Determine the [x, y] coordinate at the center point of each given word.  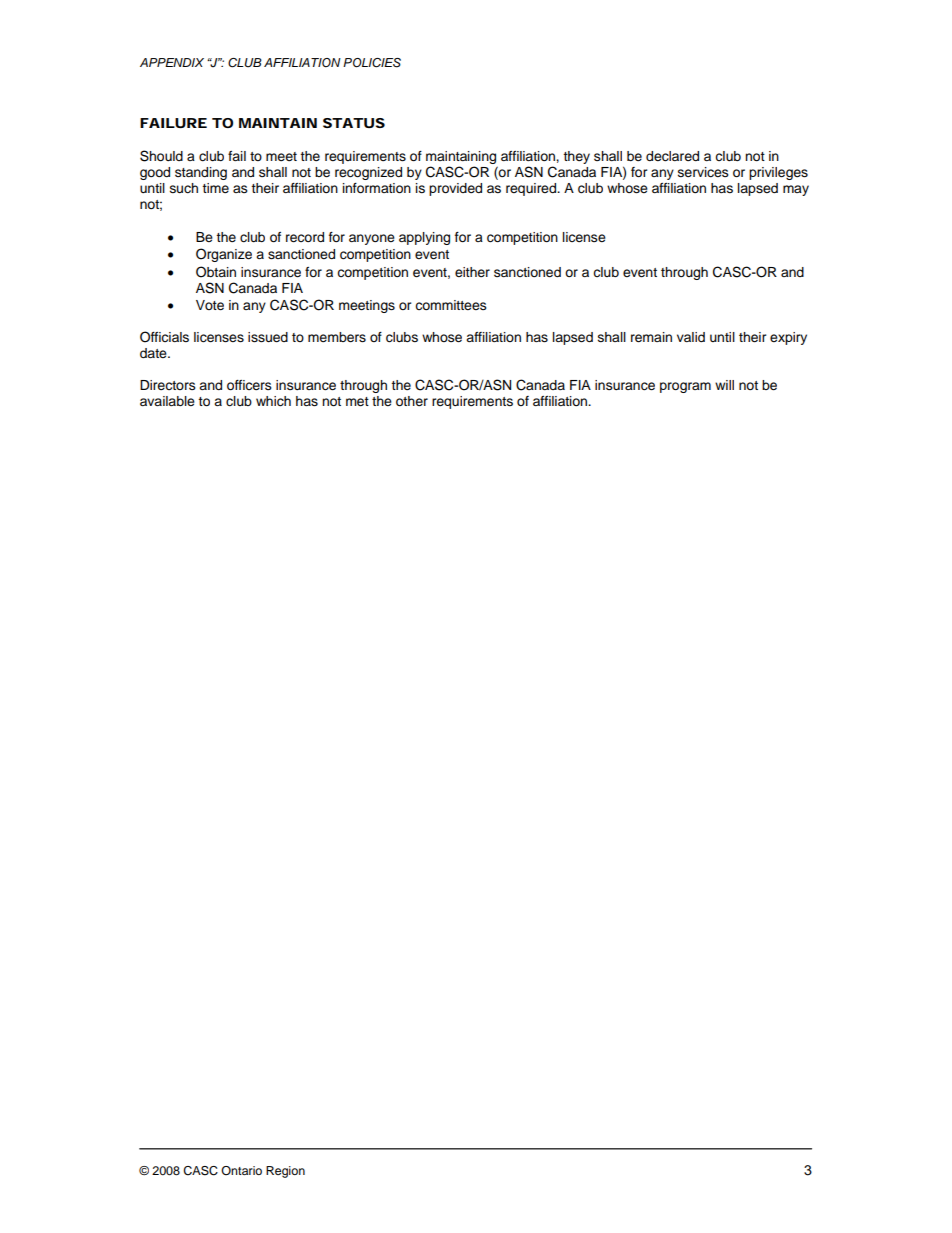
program [685, 387]
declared [672, 156]
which [273, 401]
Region [285, 1172]
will [724, 385]
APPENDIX [172, 62]
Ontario [241, 1170]
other [412, 401]
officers [249, 385]
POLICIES [372, 63]
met [357, 402]
